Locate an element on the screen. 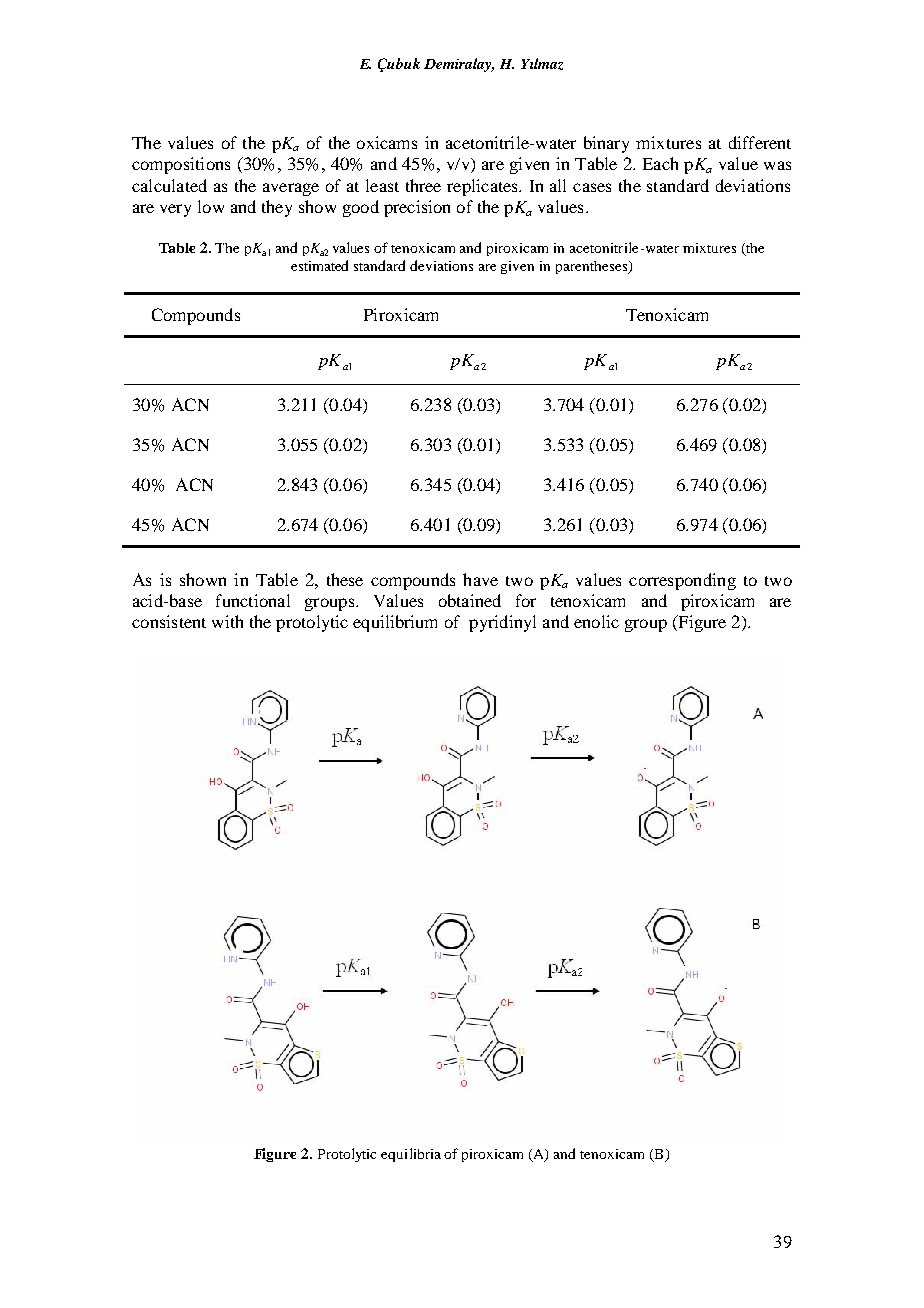 This screenshot has height=1308, width=924. with is located at coordinates (227, 621).
